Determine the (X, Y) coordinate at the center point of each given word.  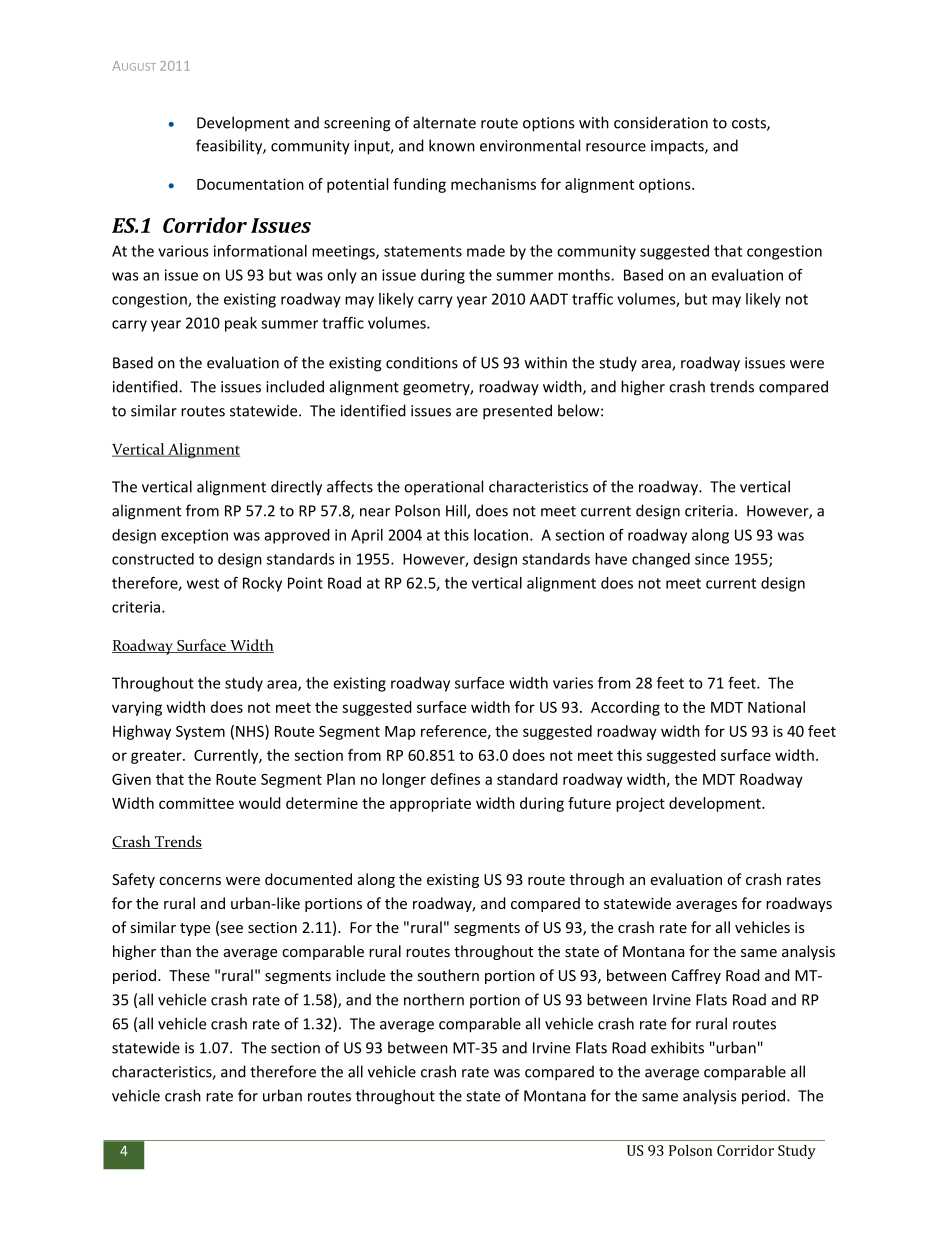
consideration (661, 122)
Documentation (250, 184)
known (452, 145)
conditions (422, 362)
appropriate (430, 804)
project (640, 804)
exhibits (677, 1047)
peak (241, 324)
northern (434, 999)
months (585, 275)
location (502, 535)
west (203, 583)
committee (196, 803)
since (712, 559)
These (189, 975)
